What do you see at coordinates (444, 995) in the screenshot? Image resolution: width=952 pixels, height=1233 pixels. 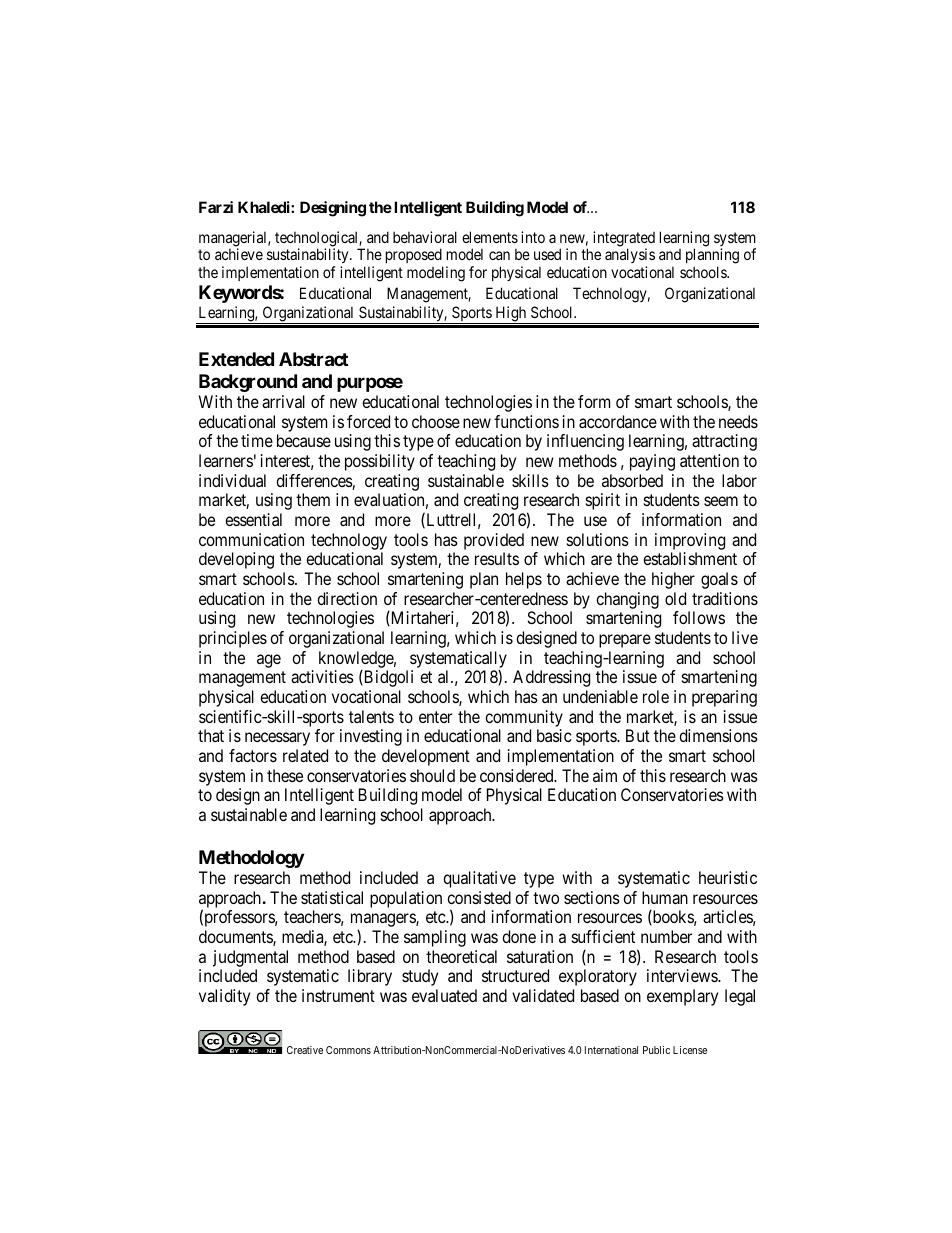 I see `evaluated` at bounding box center [444, 995].
